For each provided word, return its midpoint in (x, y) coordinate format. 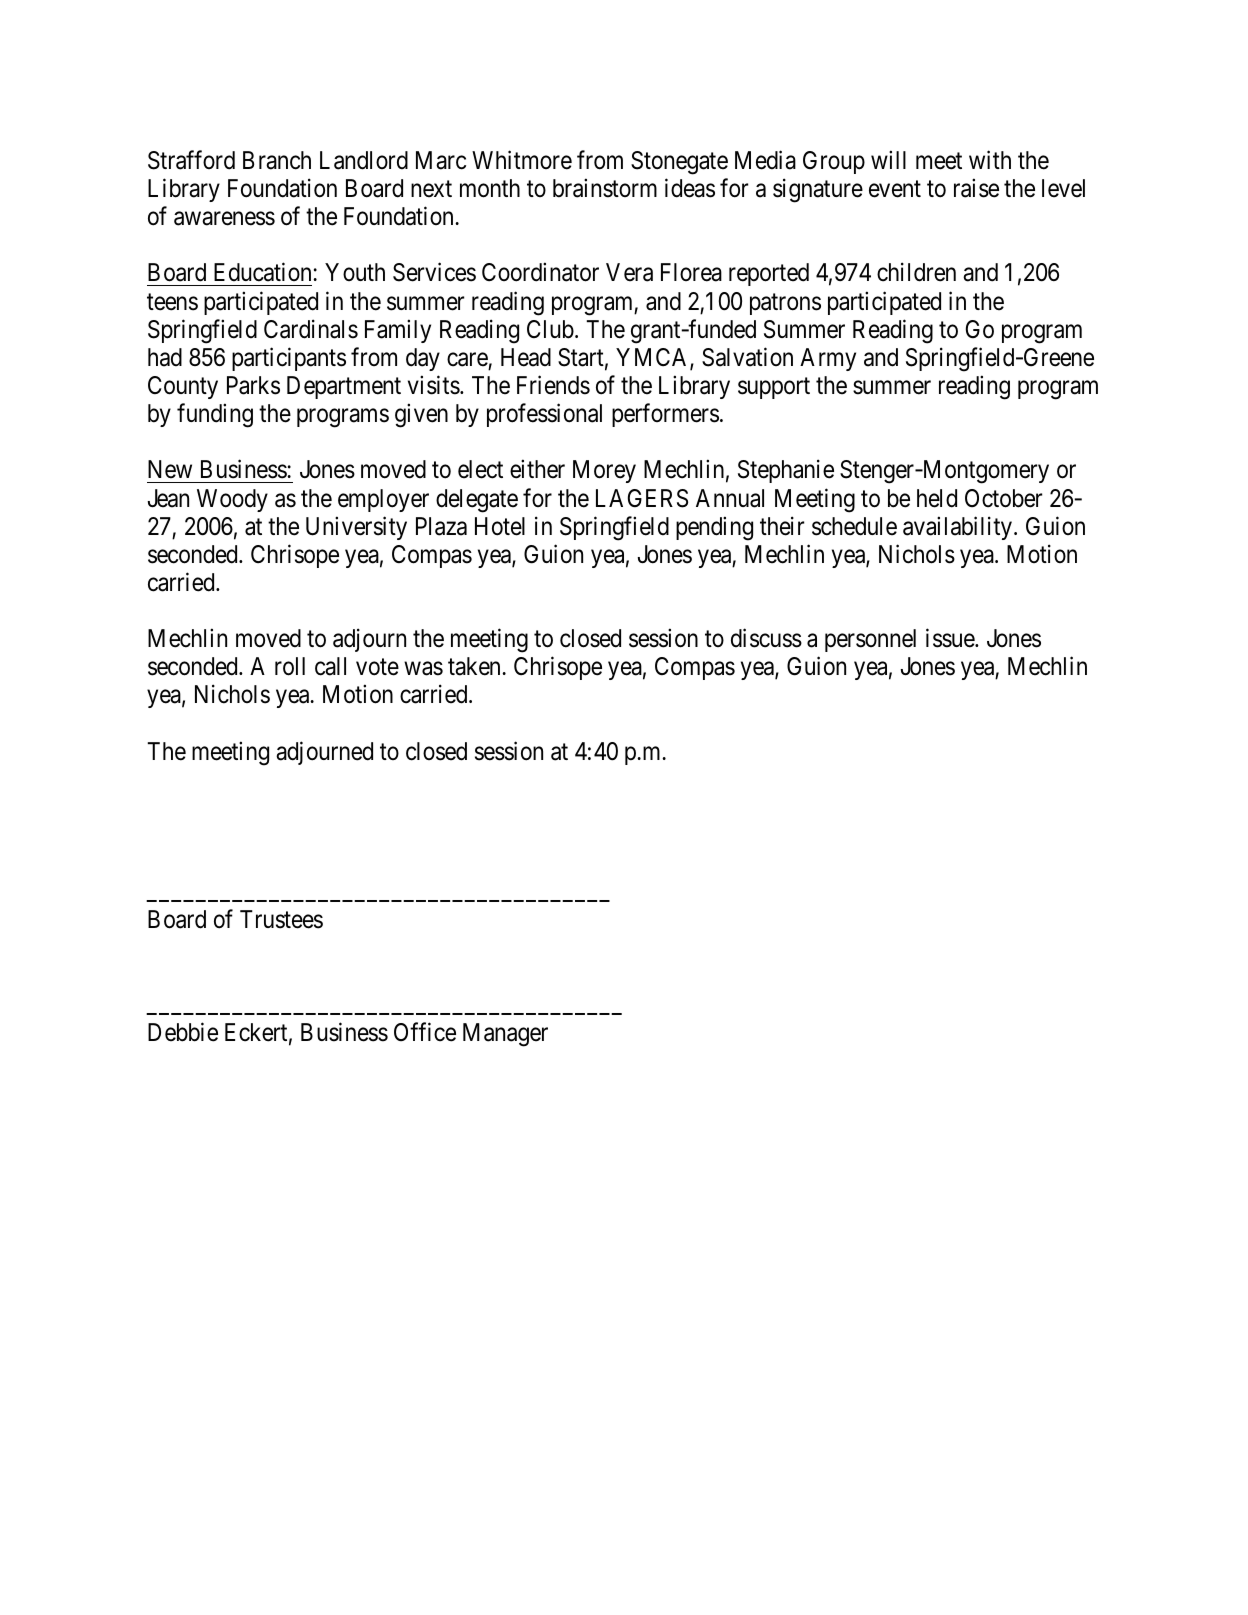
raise (976, 188)
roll (290, 666)
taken (475, 666)
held (937, 498)
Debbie (183, 1032)
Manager (505, 1035)
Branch (277, 160)
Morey (604, 471)
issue (951, 638)
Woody (232, 500)
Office (425, 1032)
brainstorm (605, 188)
